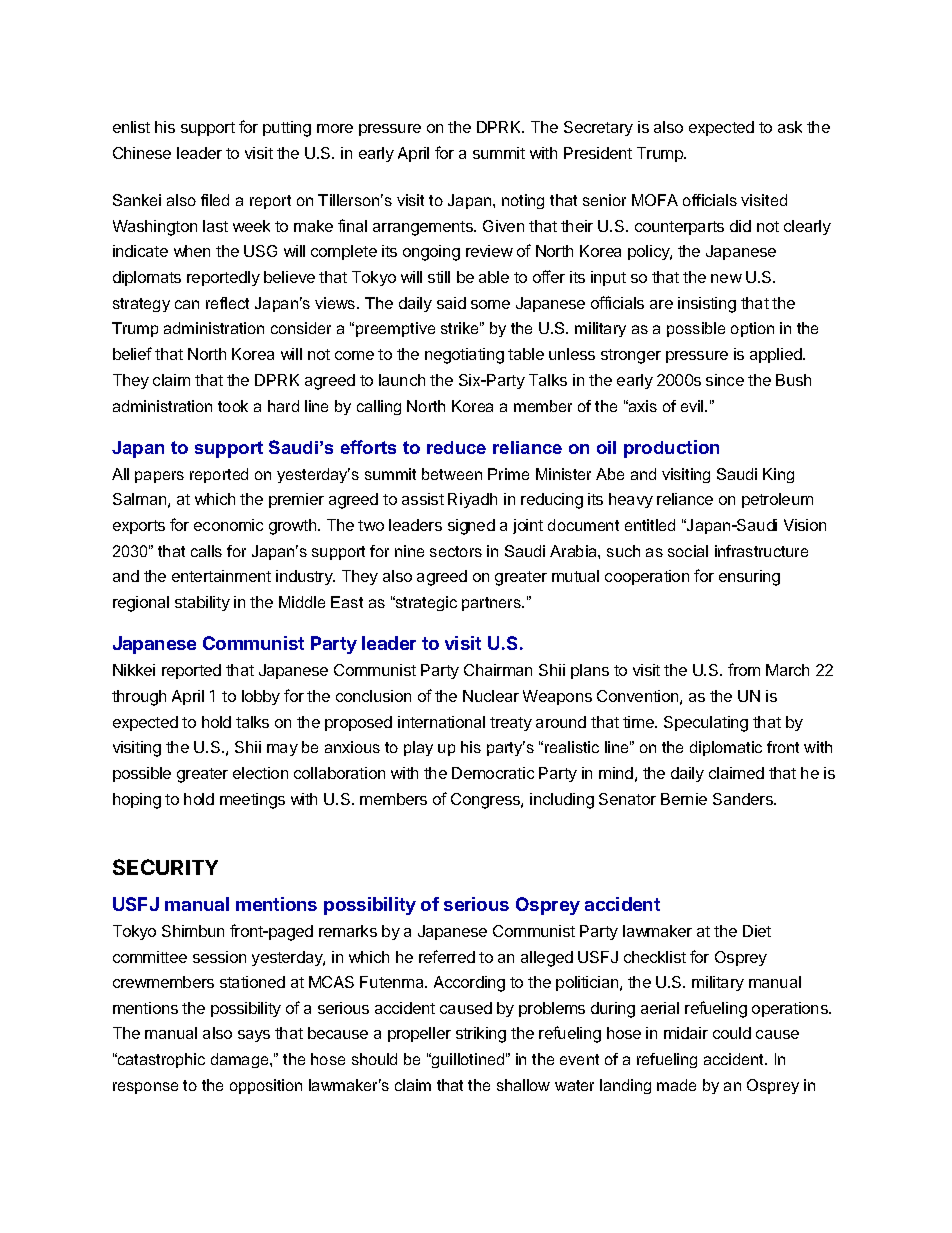 The height and width of the screenshot is (1233, 952). I want to click on ask, so click(790, 127).
